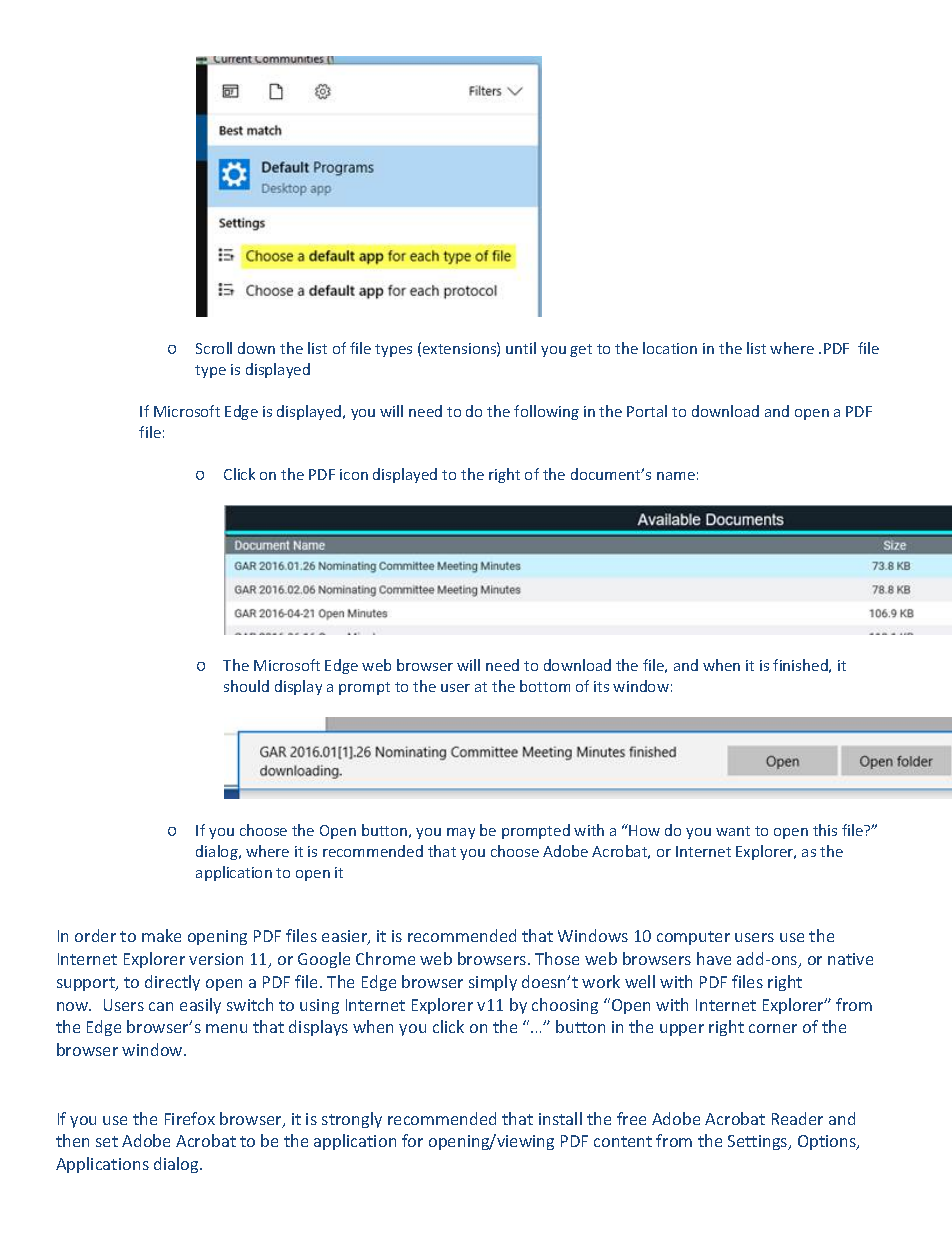 Image resolution: width=952 pixels, height=1233 pixels. What do you see at coordinates (190, 1118) in the screenshot?
I see `Firefox` at bounding box center [190, 1118].
